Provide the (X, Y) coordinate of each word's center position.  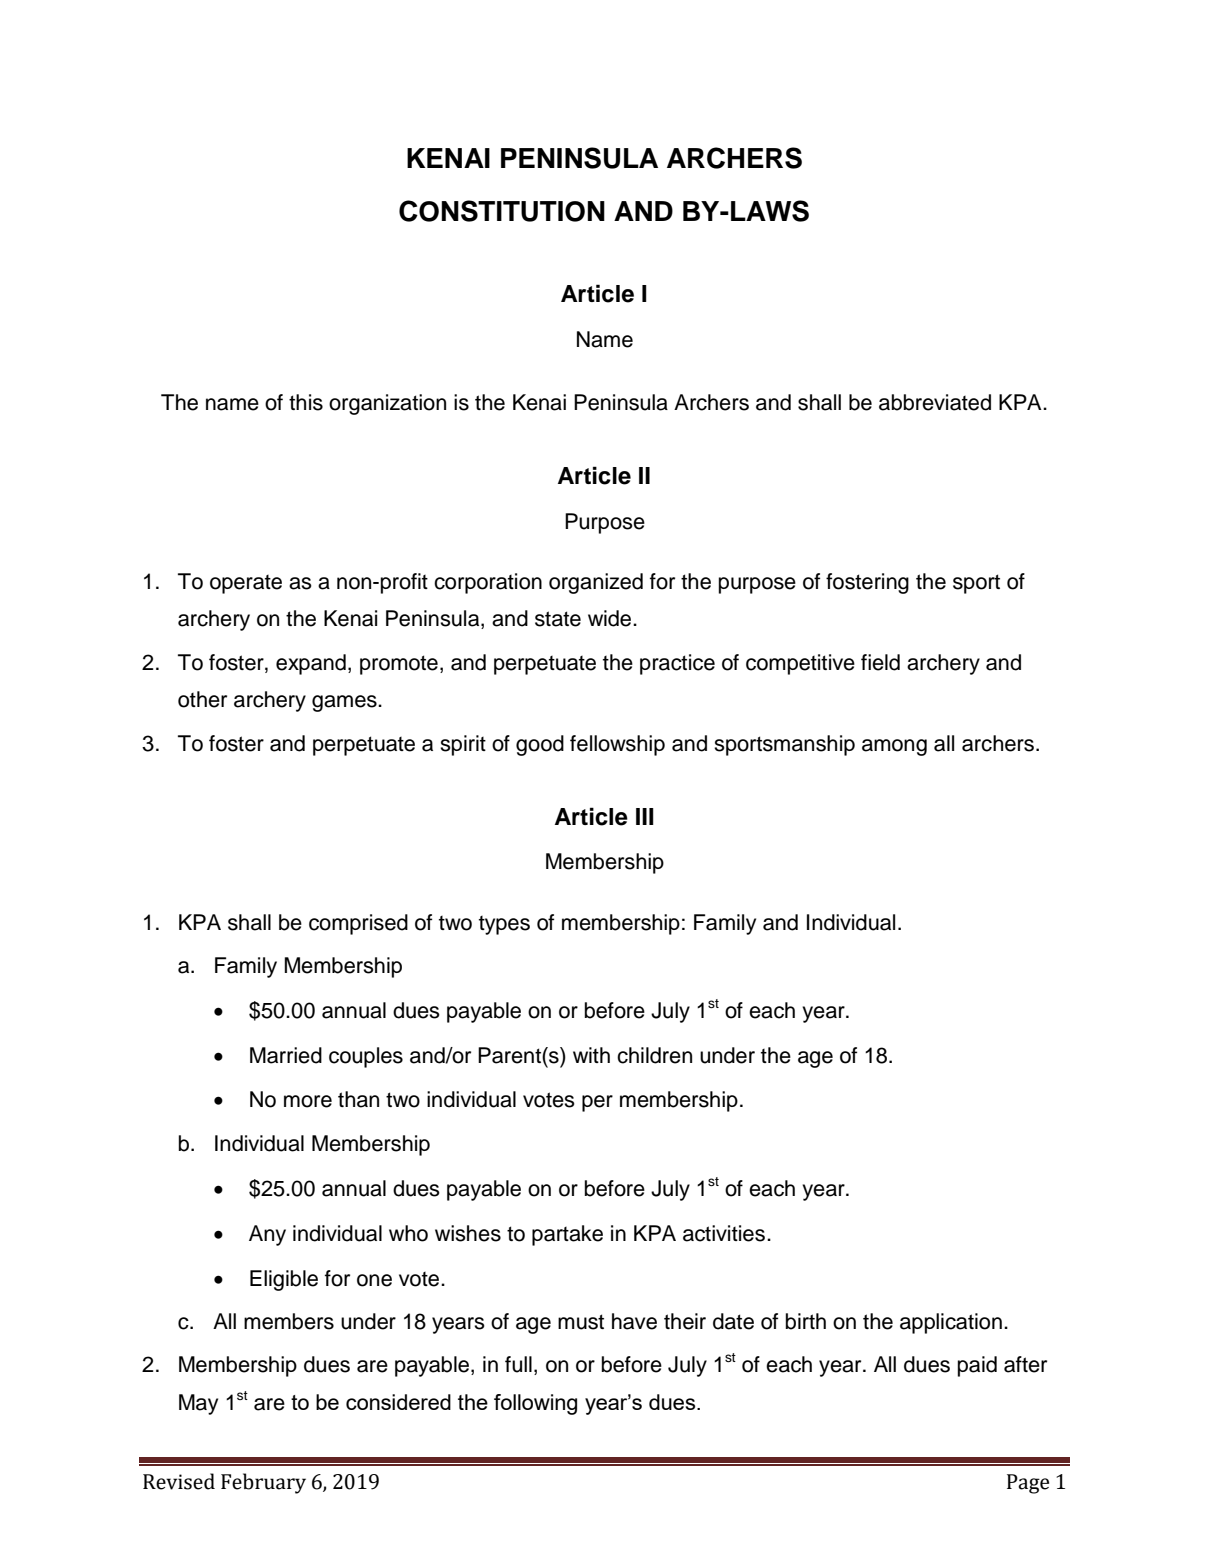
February (263, 1483)
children (654, 1055)
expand (311, 664)
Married (286, 1055)
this (306, 402)
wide (611, 618)
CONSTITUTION (502, 211)
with (591, 1055)
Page (1028, 1484)
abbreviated (935, 402)
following (535, 1404)
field (880, 662)
